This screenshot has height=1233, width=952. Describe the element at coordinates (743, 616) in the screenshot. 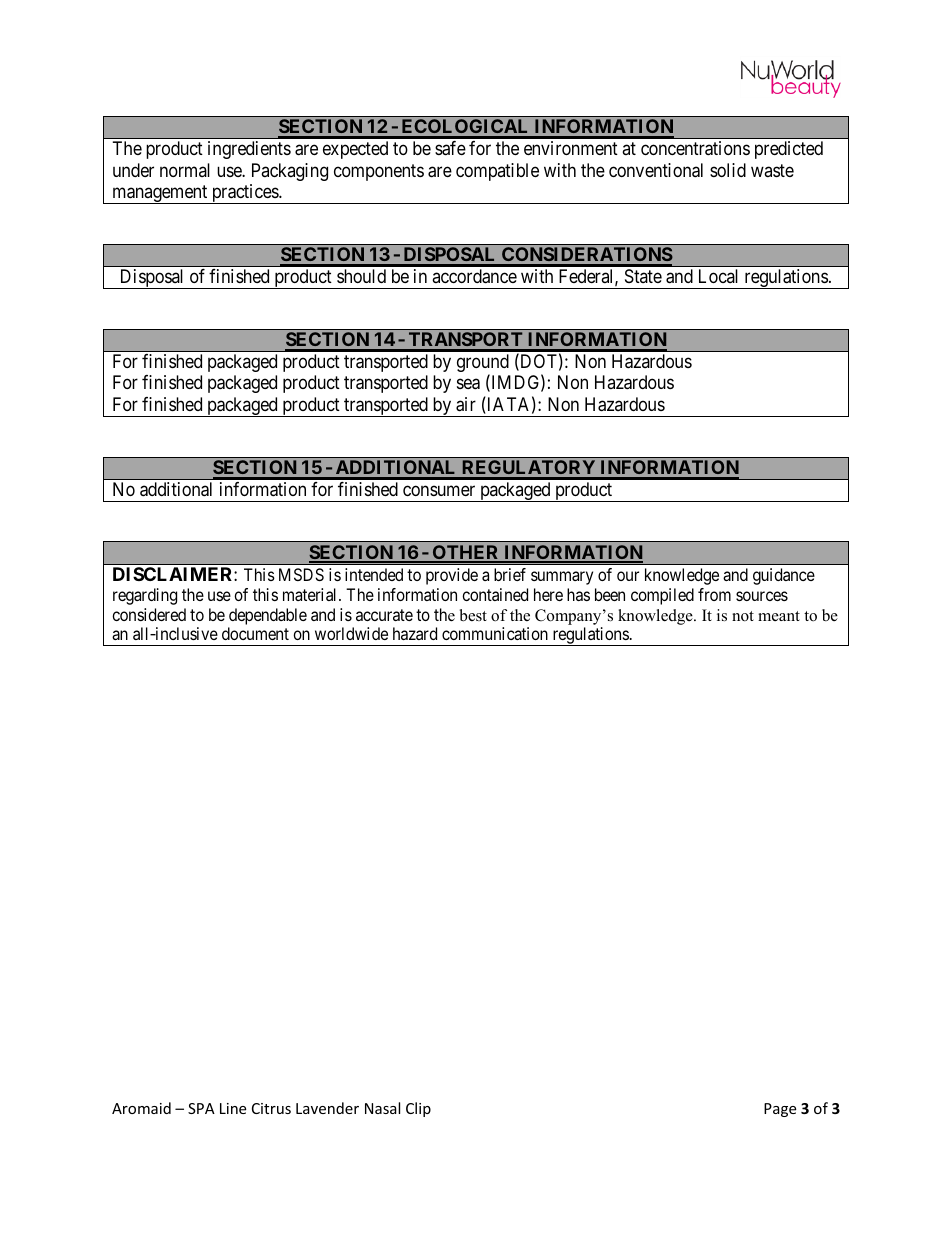

I see `not` at that location.
